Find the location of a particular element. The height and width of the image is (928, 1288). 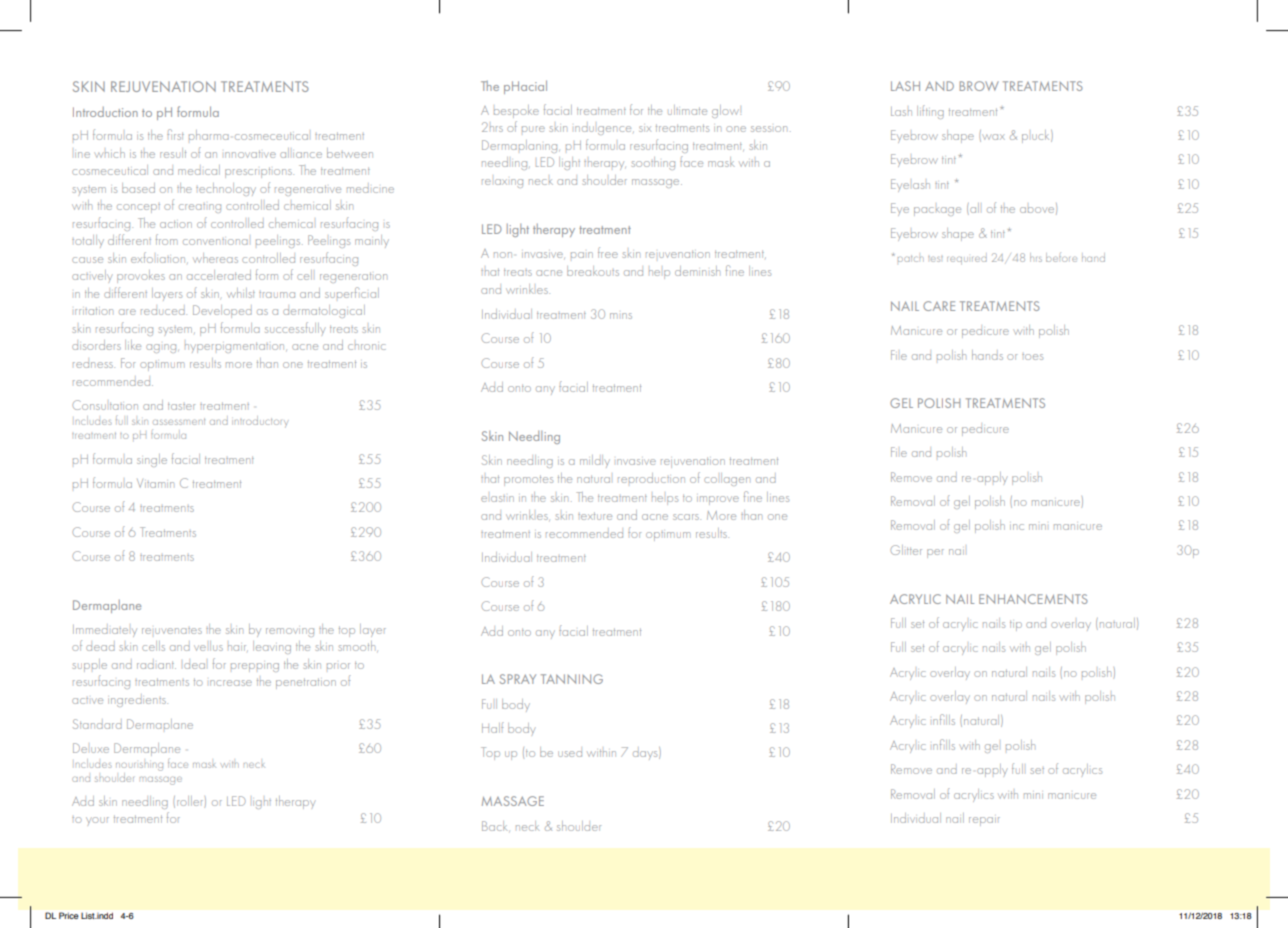

lifting is located at coordinates (930, 112).
